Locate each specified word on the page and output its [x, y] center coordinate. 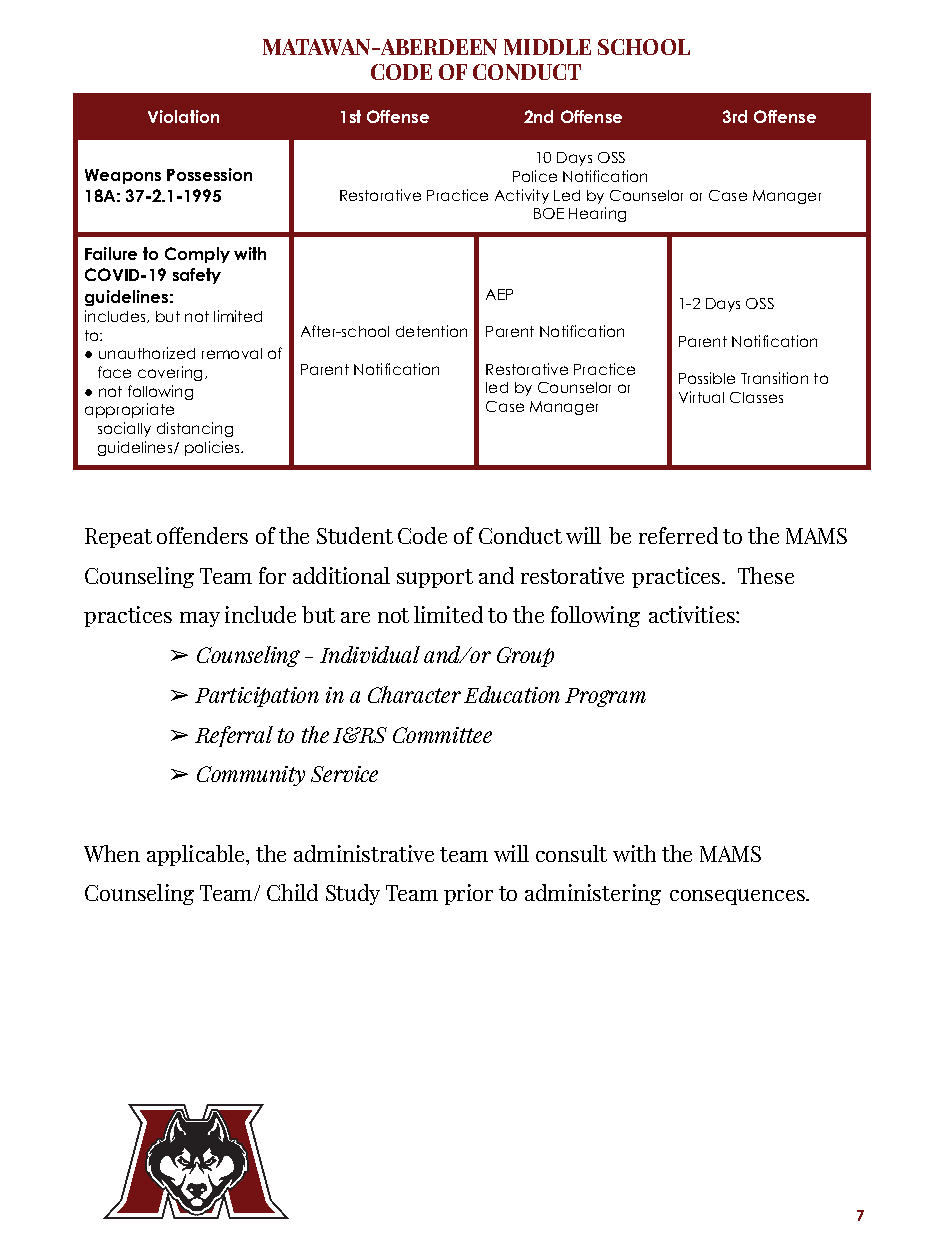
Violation [183, 116]
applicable [197, 855]
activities [693, 614]
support [435, 578]
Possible [707, 378]
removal [232, 353]
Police [535, 176]
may [200, 619]
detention [431, 331]
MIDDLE [547, 47]
